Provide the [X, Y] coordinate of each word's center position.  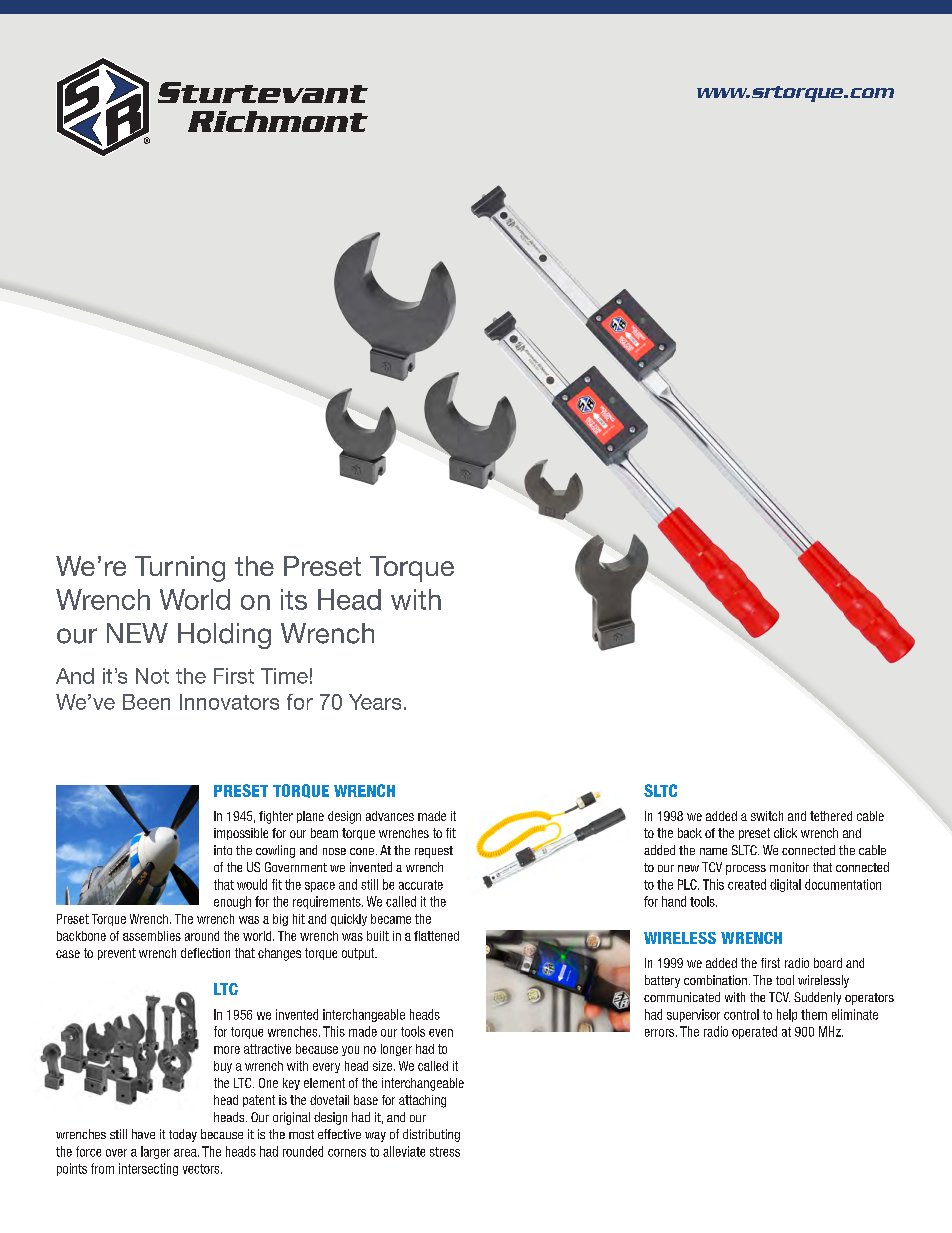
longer [396, 1050]
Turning [180, 569]
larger [155, 1152]
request [434, 852]
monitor [789, 867]
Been [146, 702]
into [223, 850]
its [294, 599]
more [227, 1050]
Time [284, 676]
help [787, 1015]
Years [375, 702]
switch [767, 816]
